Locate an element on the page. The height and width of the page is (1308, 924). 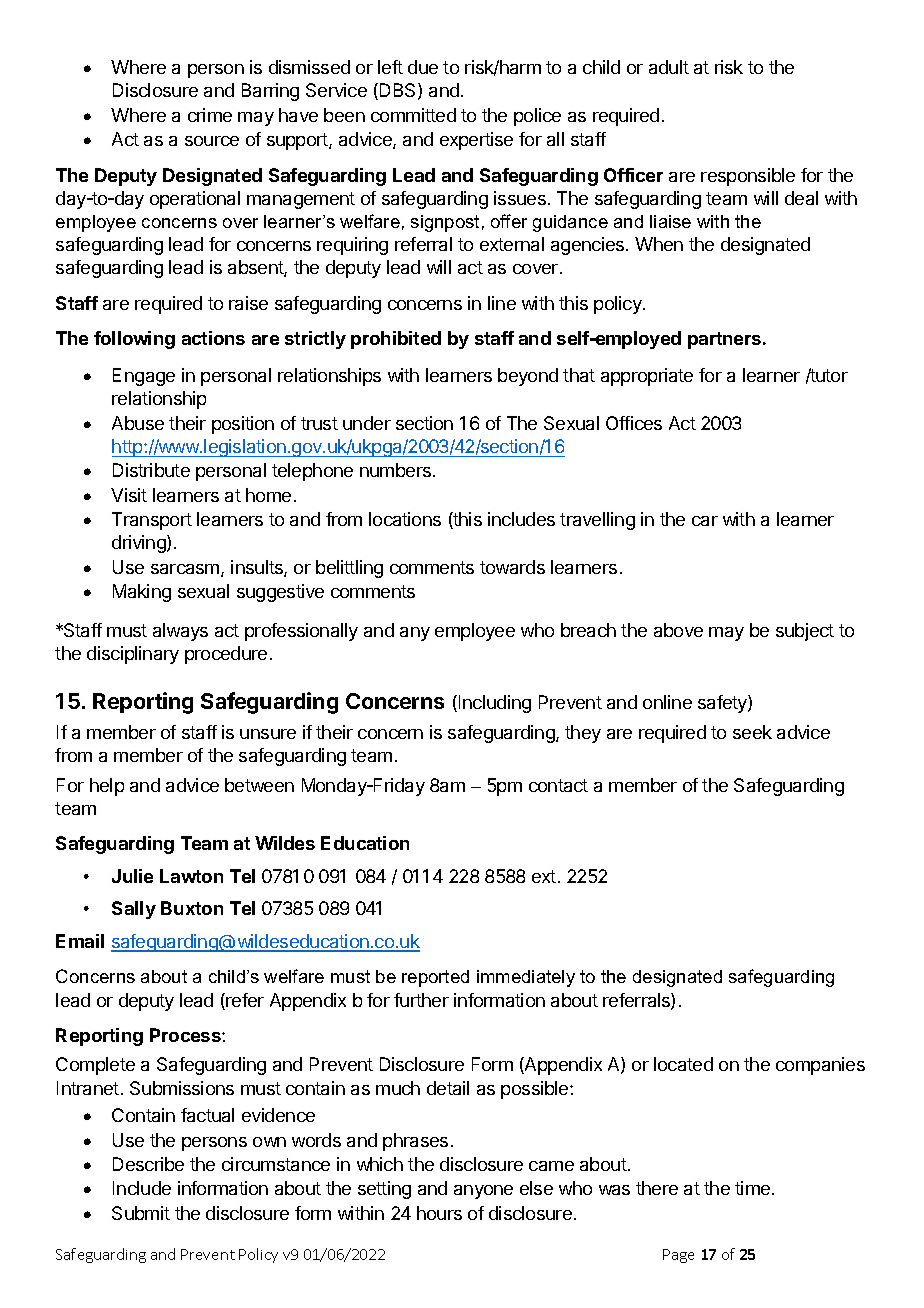
partners is located at coordinates (726, 340).
